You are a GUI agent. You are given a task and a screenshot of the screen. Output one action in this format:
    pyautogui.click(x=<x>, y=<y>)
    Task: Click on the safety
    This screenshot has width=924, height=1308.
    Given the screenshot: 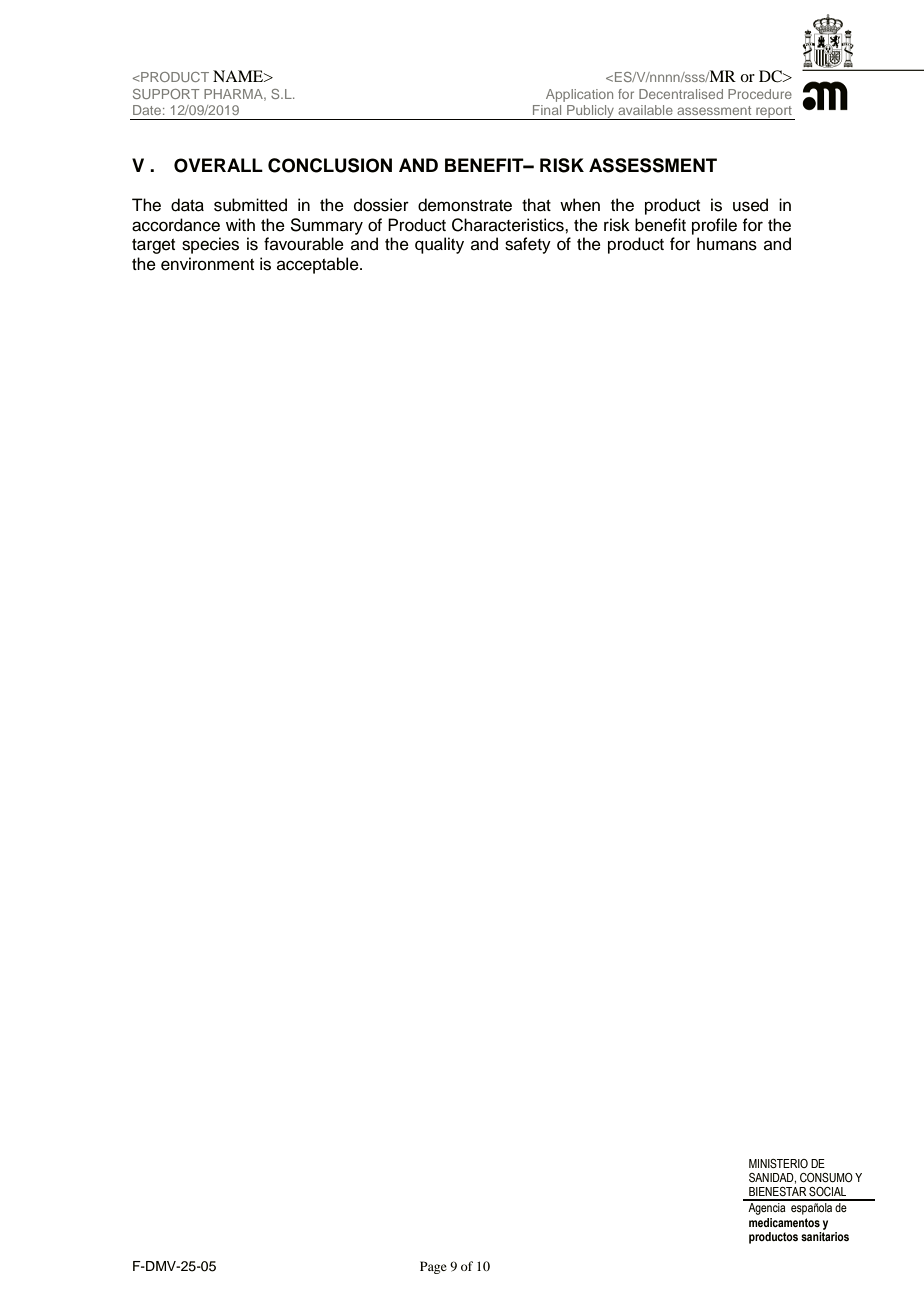 What is the action you would take?
    pyautogui.click(x=528, y=245)
